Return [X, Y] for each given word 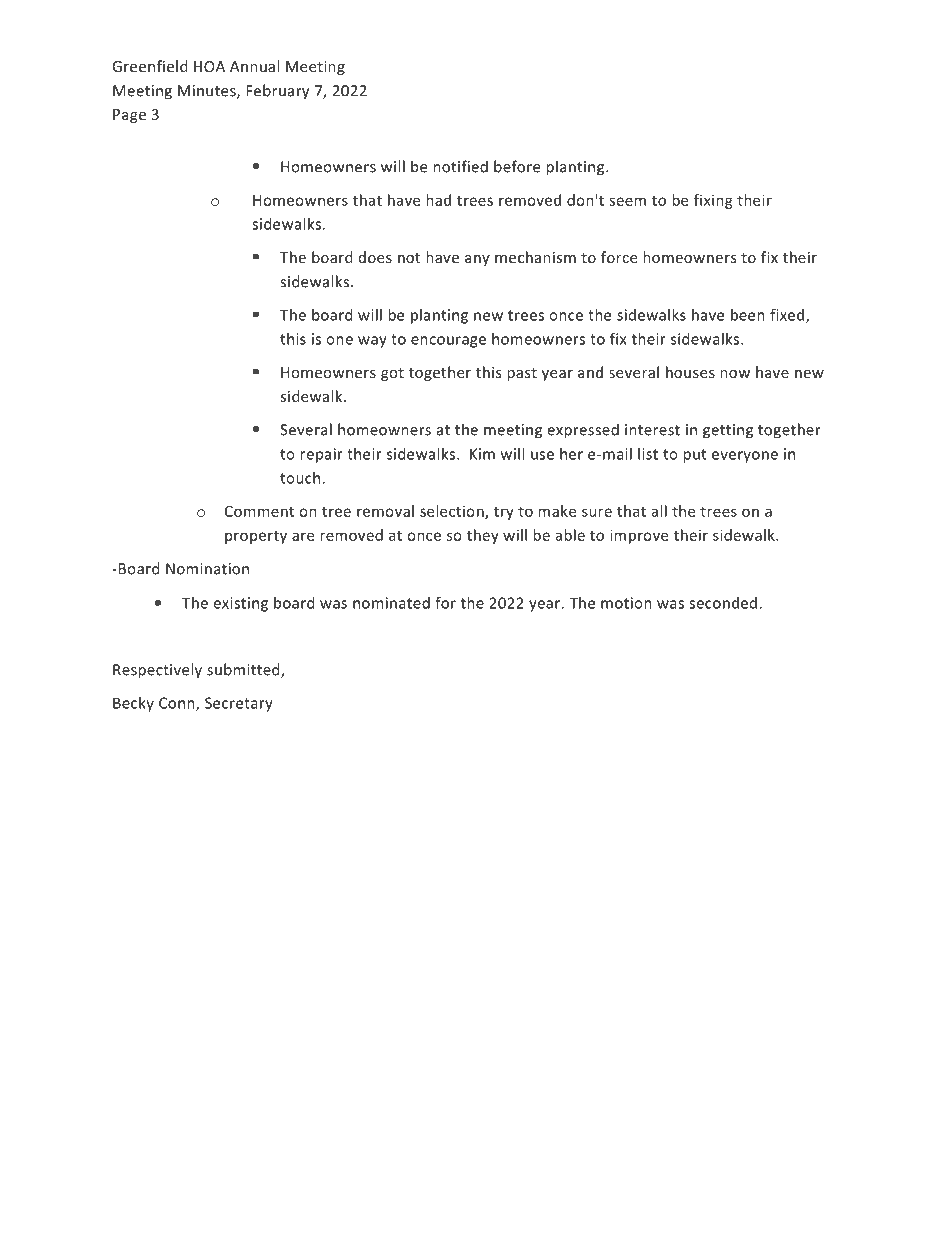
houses [690, 372]
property [256, 537]
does [375, 257]
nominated [391, 603]
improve [639, 536]
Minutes [208, 92]
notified [460, 166]
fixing [713, 201]
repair [321, 455]
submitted [244, 670]
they [483, 536]
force [619, 257]
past [522, 374]
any [477, 260]
